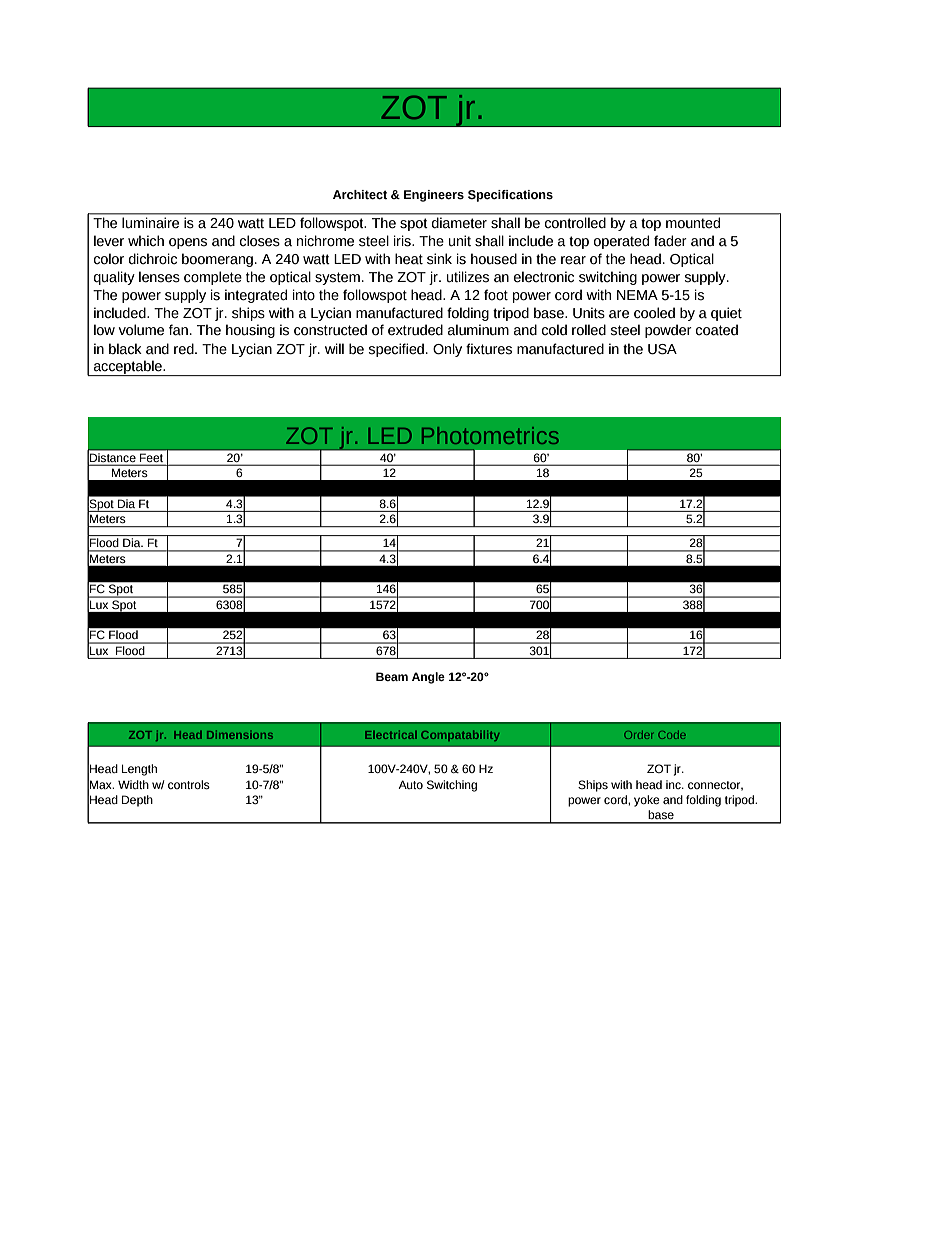 Image resolution: width=952 pixels, height=1233 pixels. What do you see at coordinates (662, 349) in the document?
I see `USA` at bounding box center [662, 349].
